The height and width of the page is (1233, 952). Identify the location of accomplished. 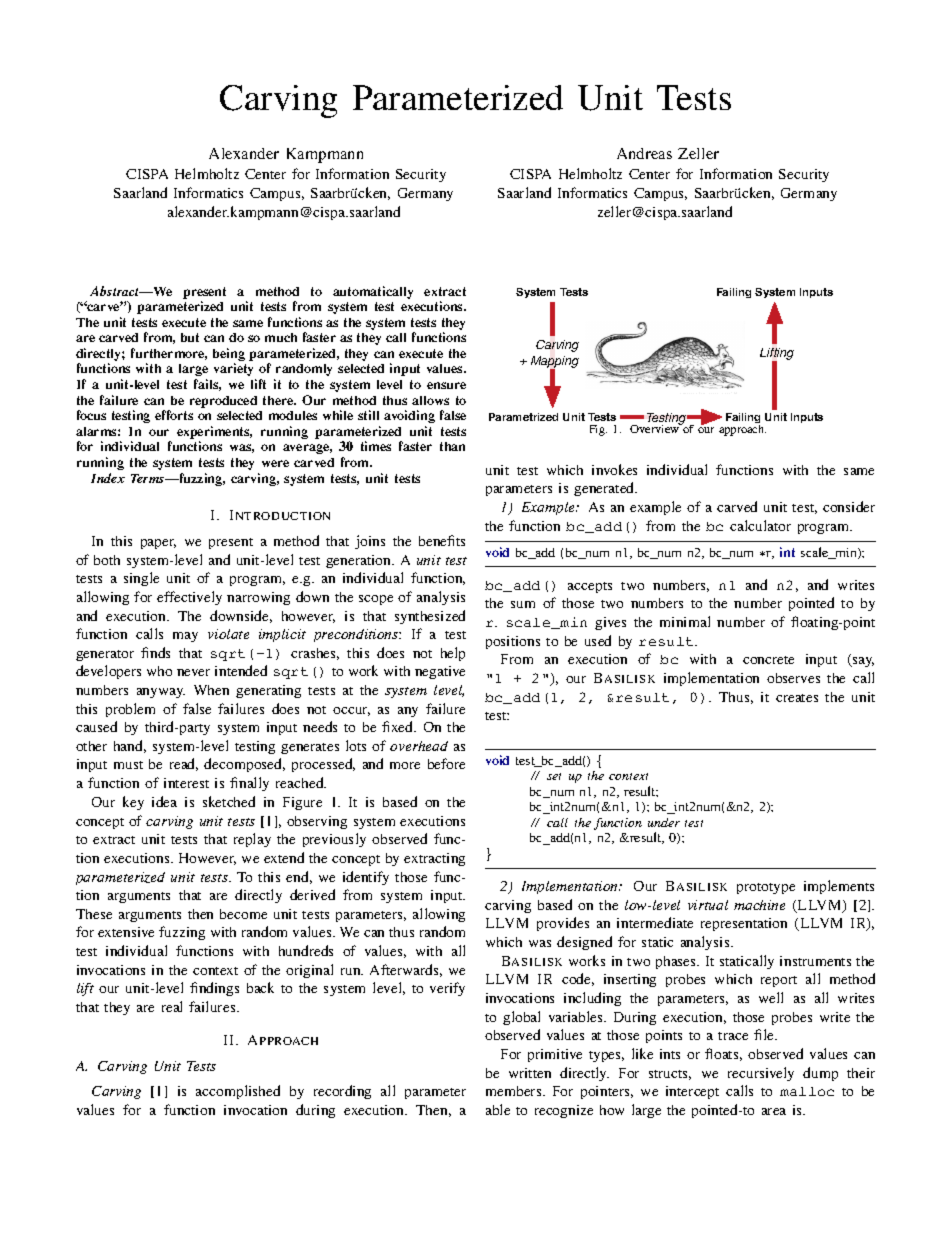
(238, 1092).
